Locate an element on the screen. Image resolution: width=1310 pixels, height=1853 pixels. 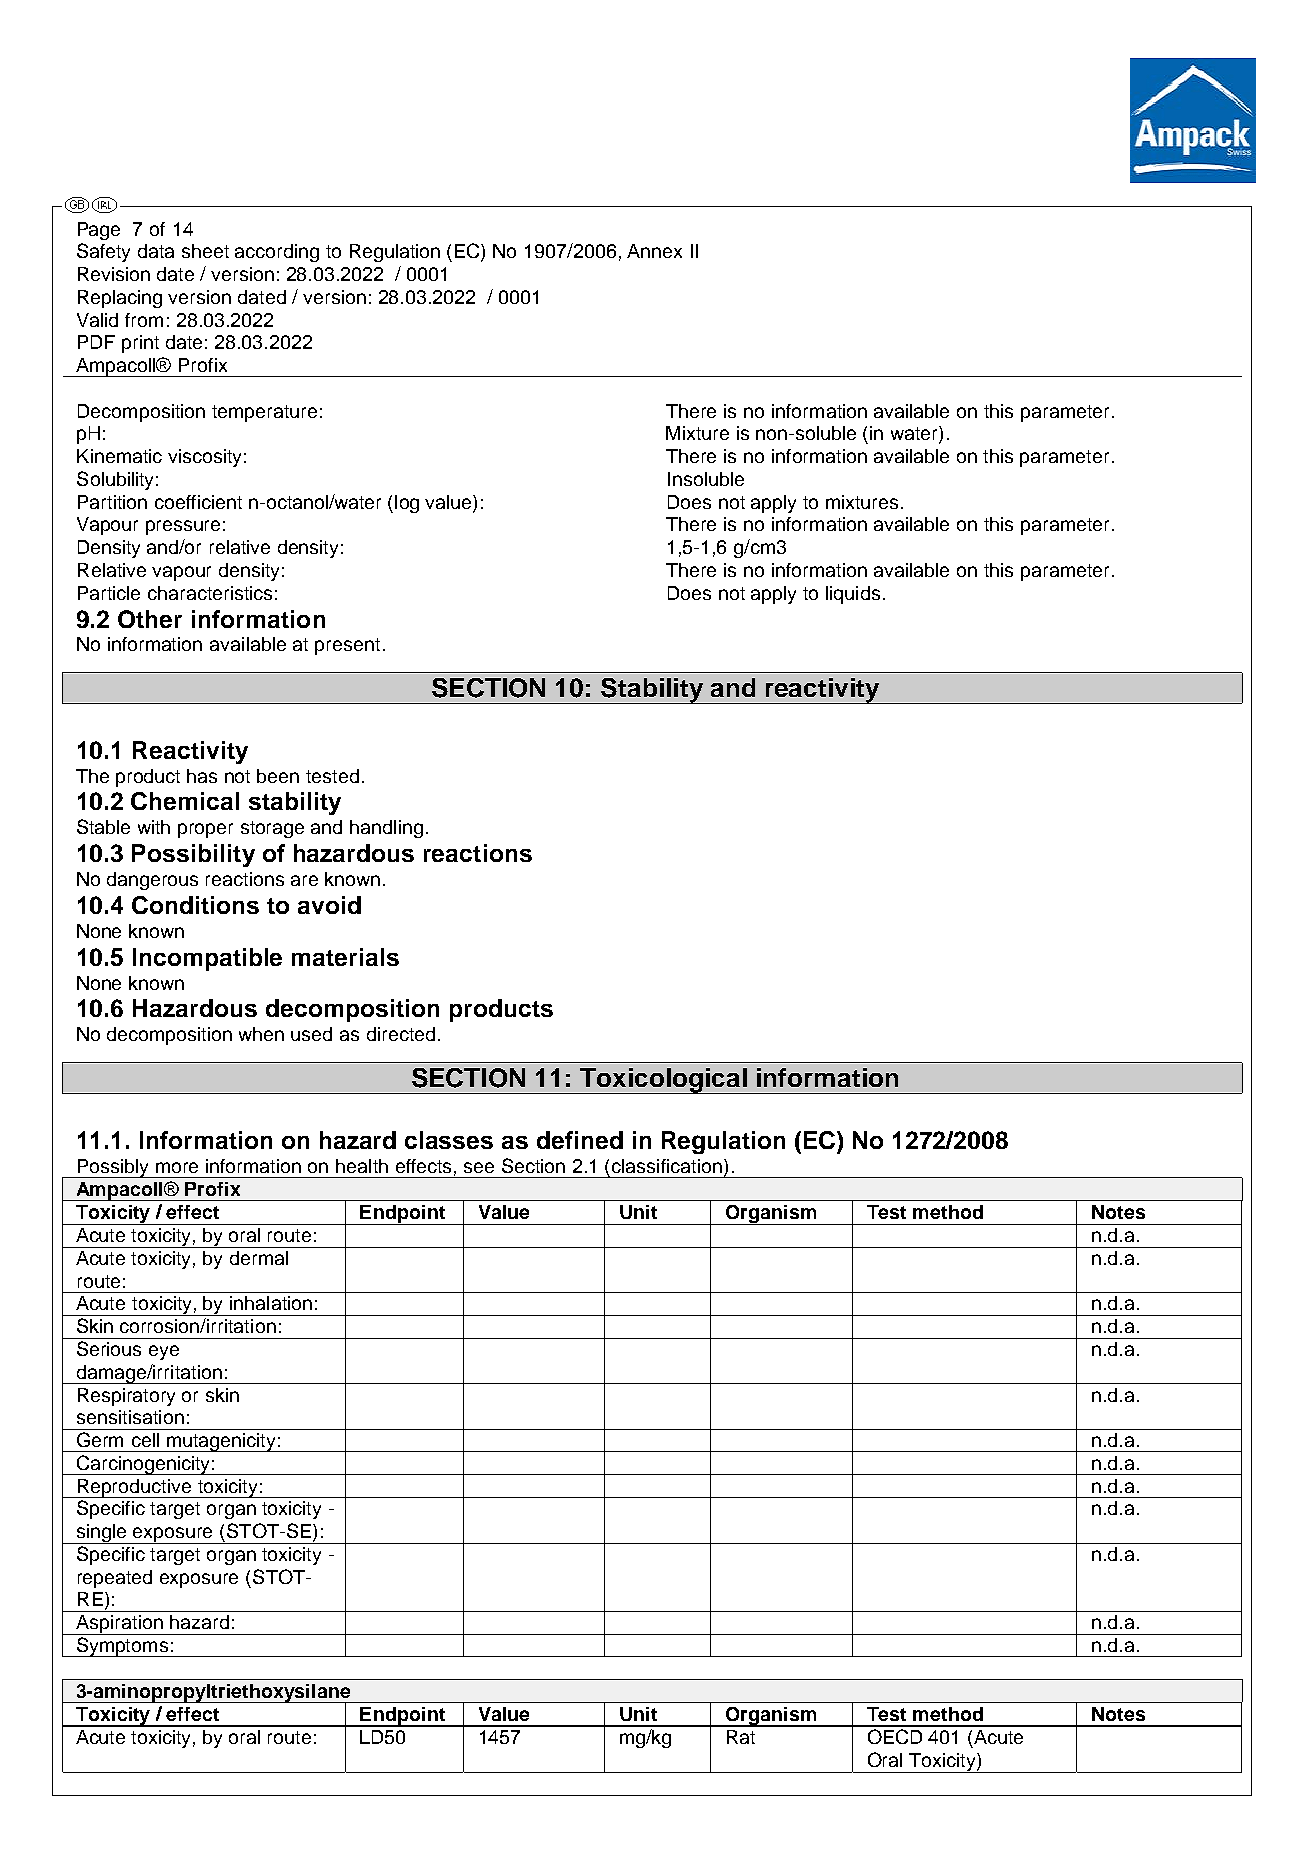
when is located at coordinates (261, 1034).
